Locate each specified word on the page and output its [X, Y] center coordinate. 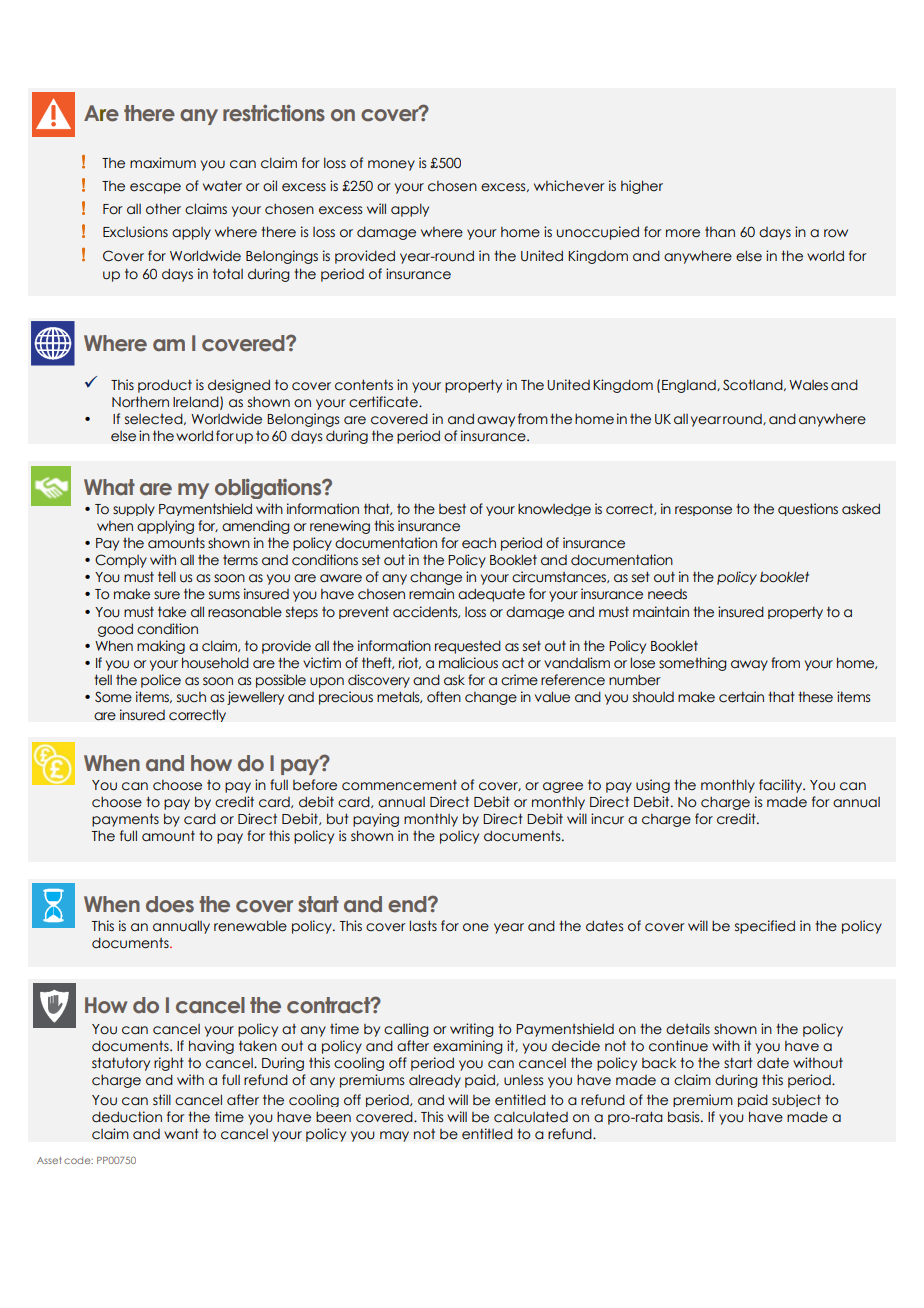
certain [741, 697]
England [690, 386]
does [170, 904]
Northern [140, 402]
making [161, 647]
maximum [163, 163]
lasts [423, 926]
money [391, 165]
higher [642, 187]
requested [468, 647]
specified [765, 927]
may [394, 1136]
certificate [384, 402]
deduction [127, 1117]
